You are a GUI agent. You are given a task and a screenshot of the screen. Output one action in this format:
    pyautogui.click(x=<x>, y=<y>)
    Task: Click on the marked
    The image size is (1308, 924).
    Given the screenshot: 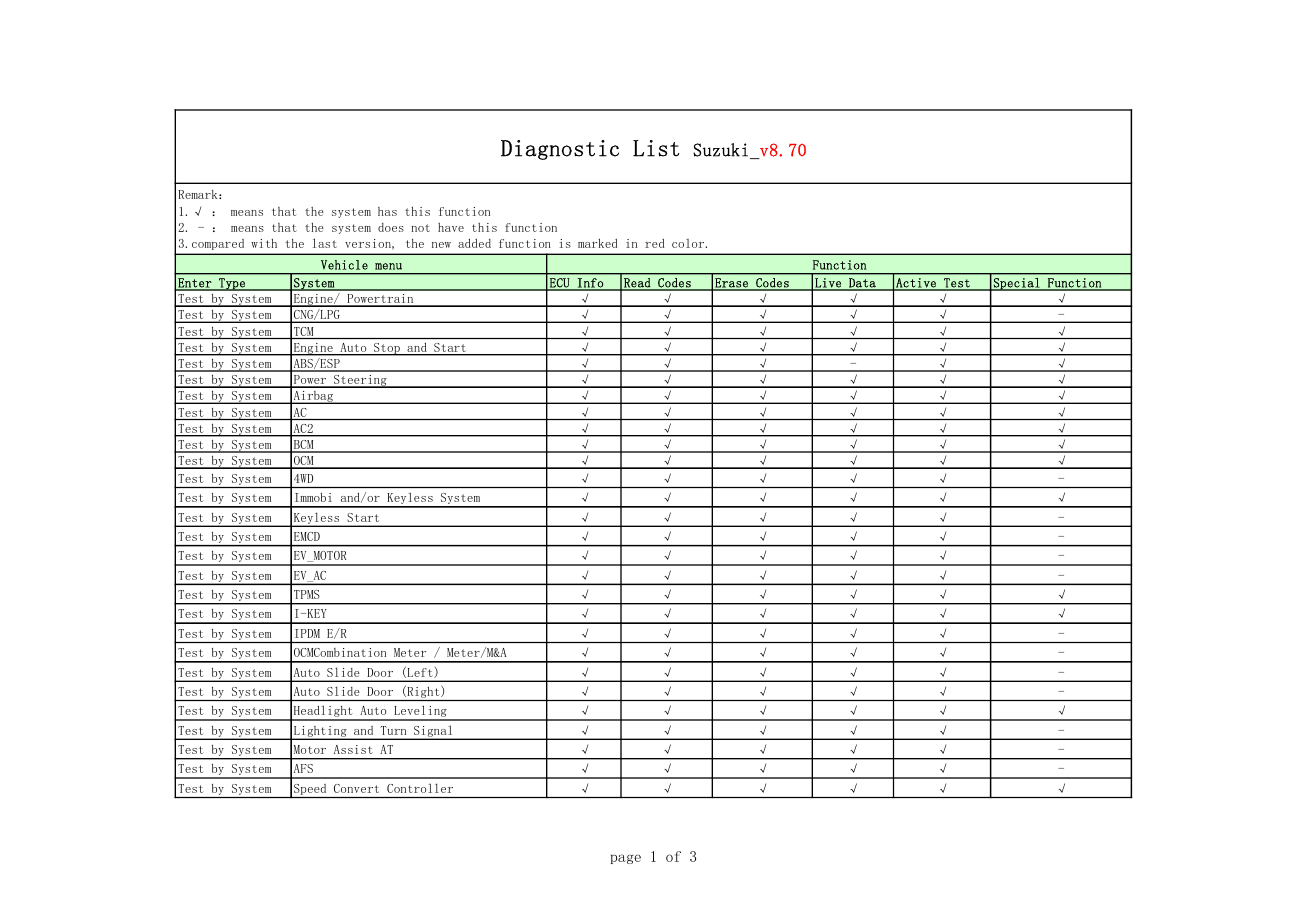 What is the action you would take?
    pyautogui.click(x=597, y=243)
